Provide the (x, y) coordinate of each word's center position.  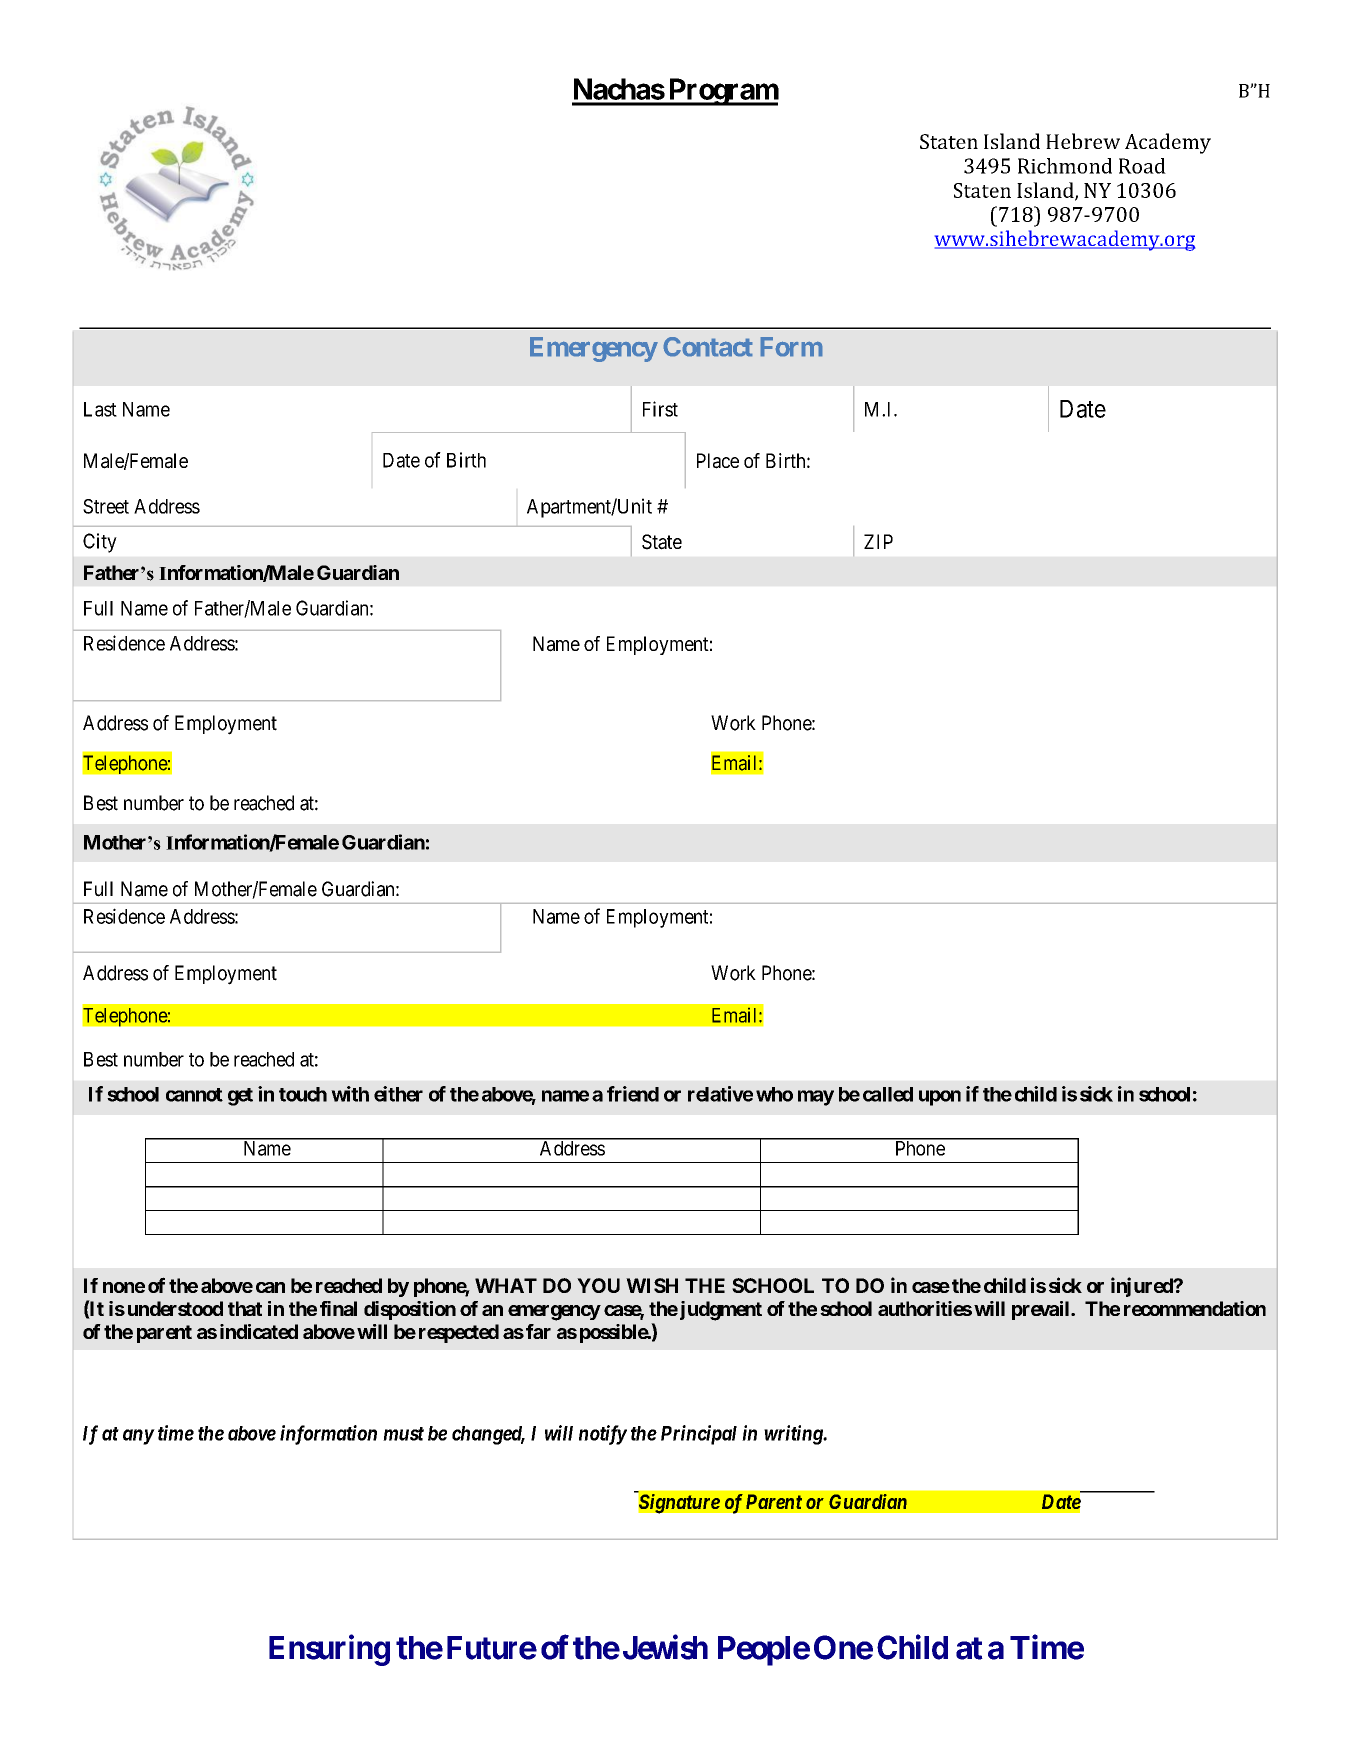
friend (633, 1094)
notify (603, 1435)
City (100, 543)
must (403, 1434)
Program (722, 92)
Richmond (1065, 166)
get (240, 1097)
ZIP (878, 541)
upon (940, 1098)
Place (718, 461)
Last (100, 409)
